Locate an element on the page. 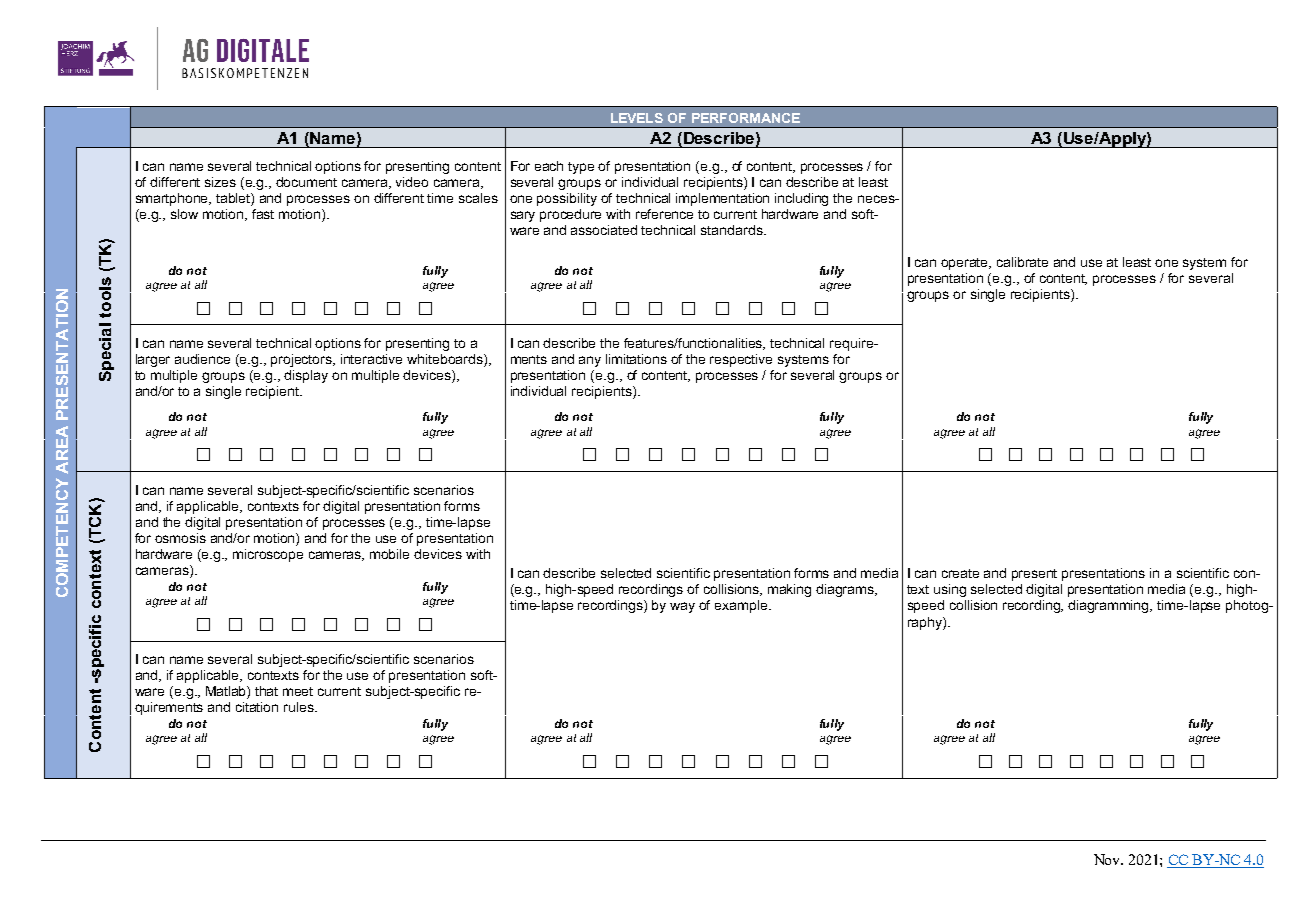 This image has width=1308, height=924. Nov is located at coordinates (1108, 859).
